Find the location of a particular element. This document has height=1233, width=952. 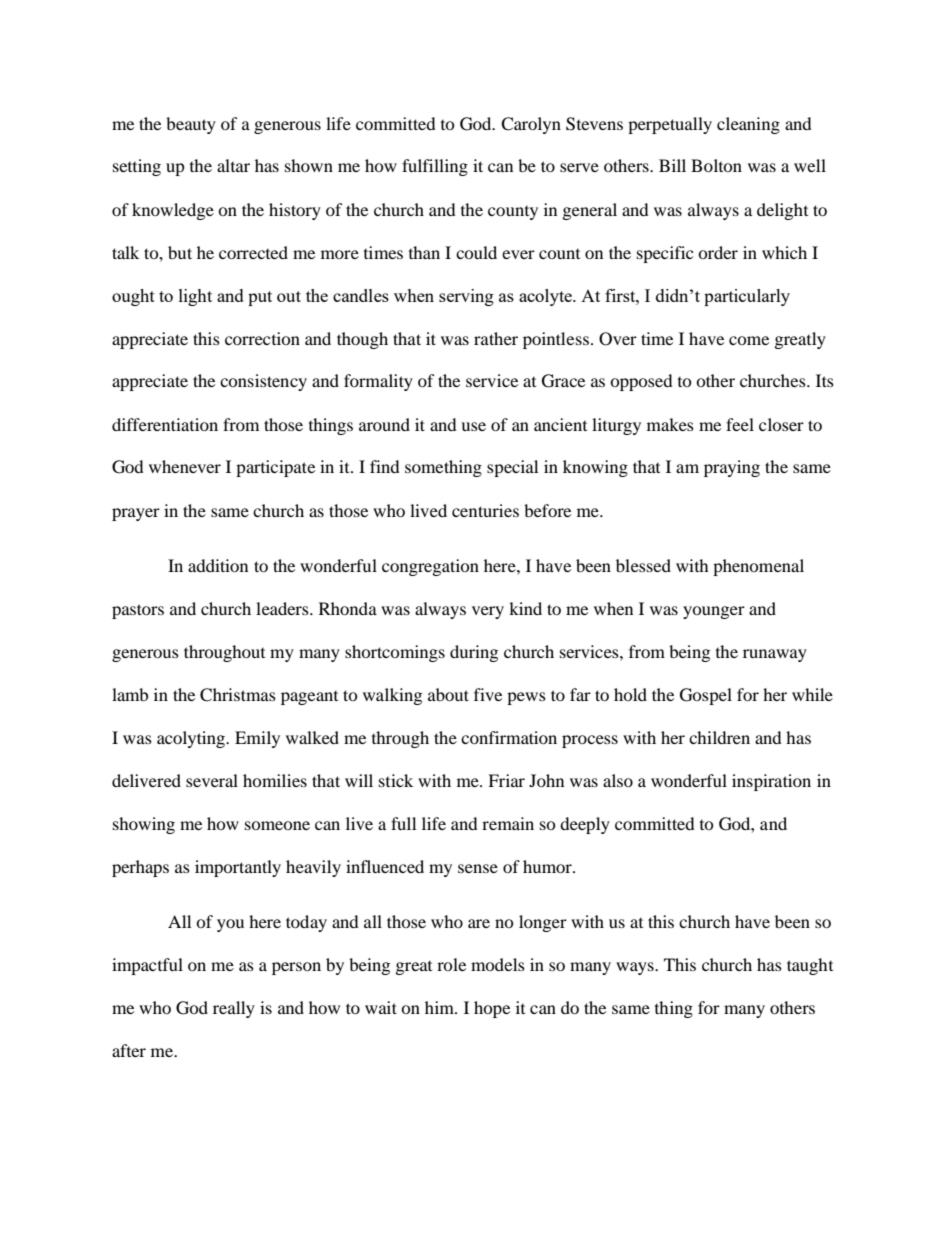

come is located at coordinates (749, 340).
